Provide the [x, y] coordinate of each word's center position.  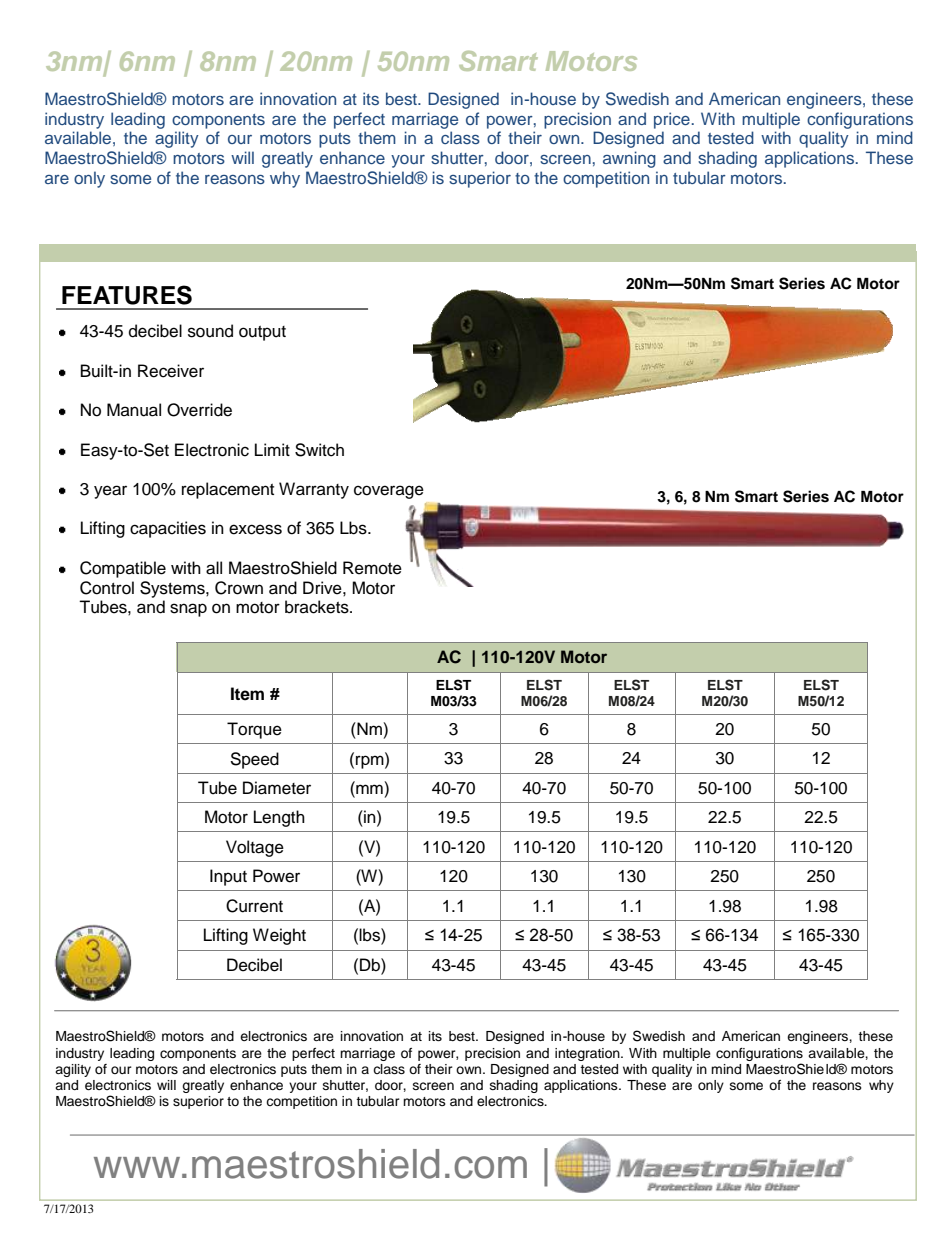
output [262, 333]
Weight [279, 936]
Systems [173, 589]
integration [588, 1054]
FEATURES [127, 295]
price [672, 120]
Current [254, 906]
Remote [372, 568]
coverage [389, 492]
